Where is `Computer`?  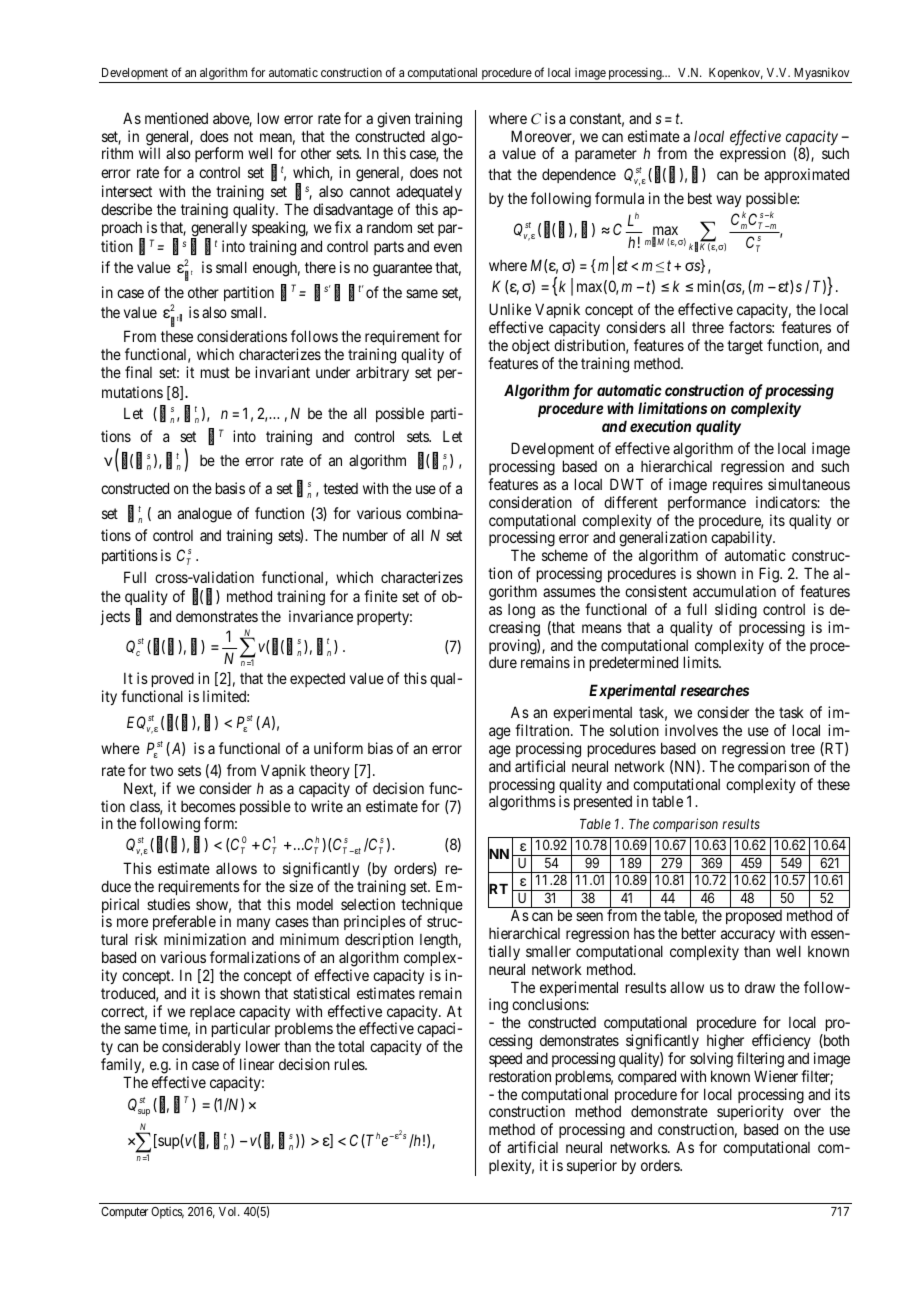 Computer is located at coordinates (124, 1213).
